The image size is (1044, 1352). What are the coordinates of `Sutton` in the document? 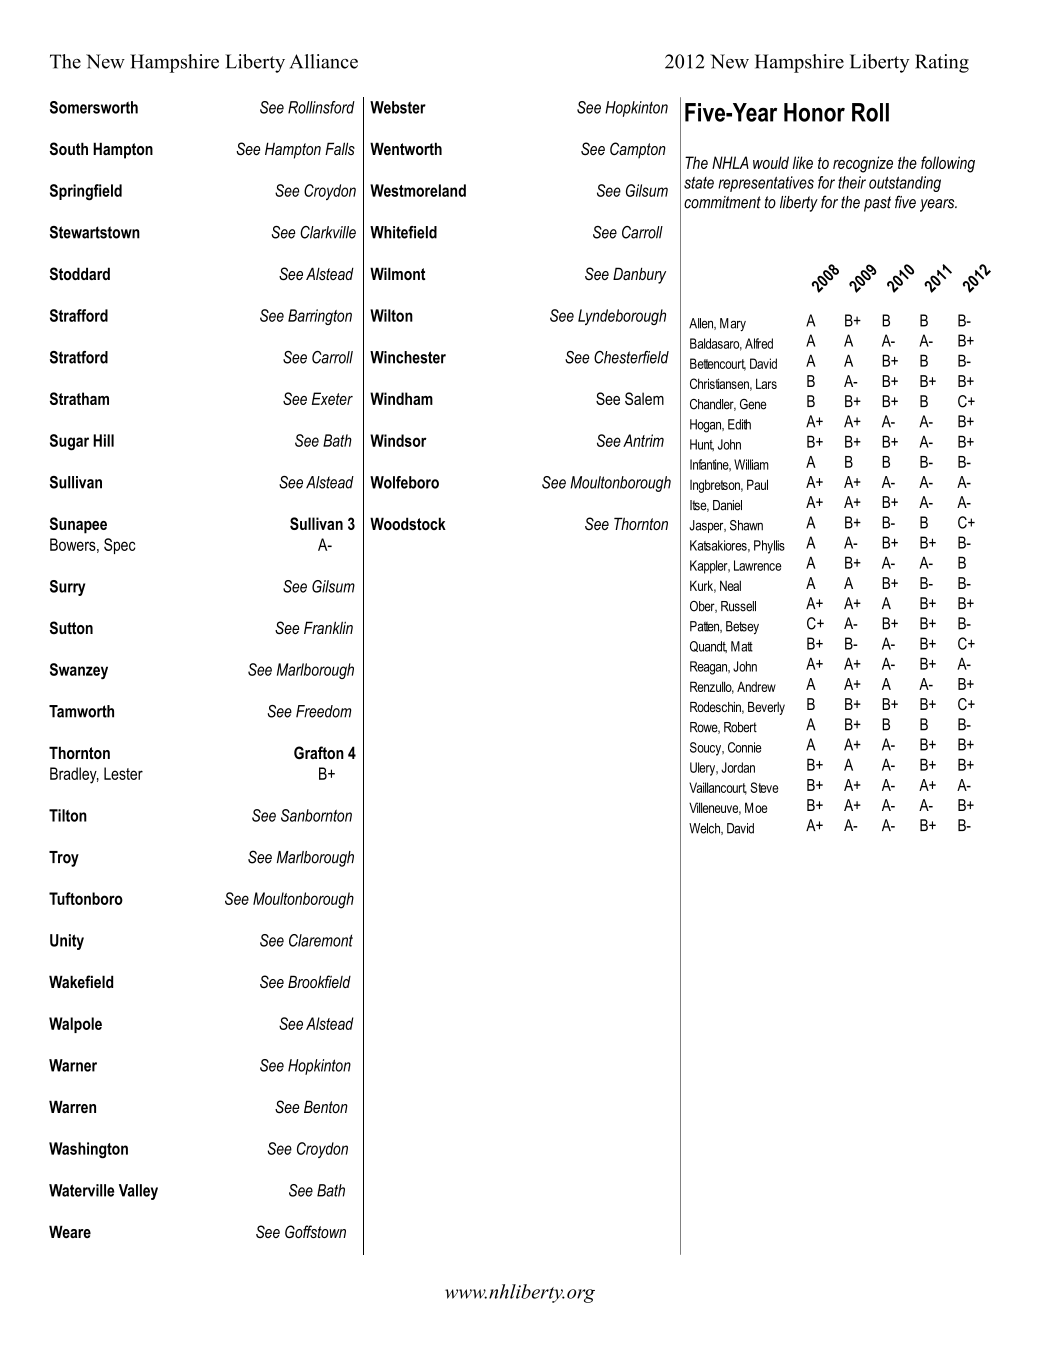 It's located at (71, 628).
